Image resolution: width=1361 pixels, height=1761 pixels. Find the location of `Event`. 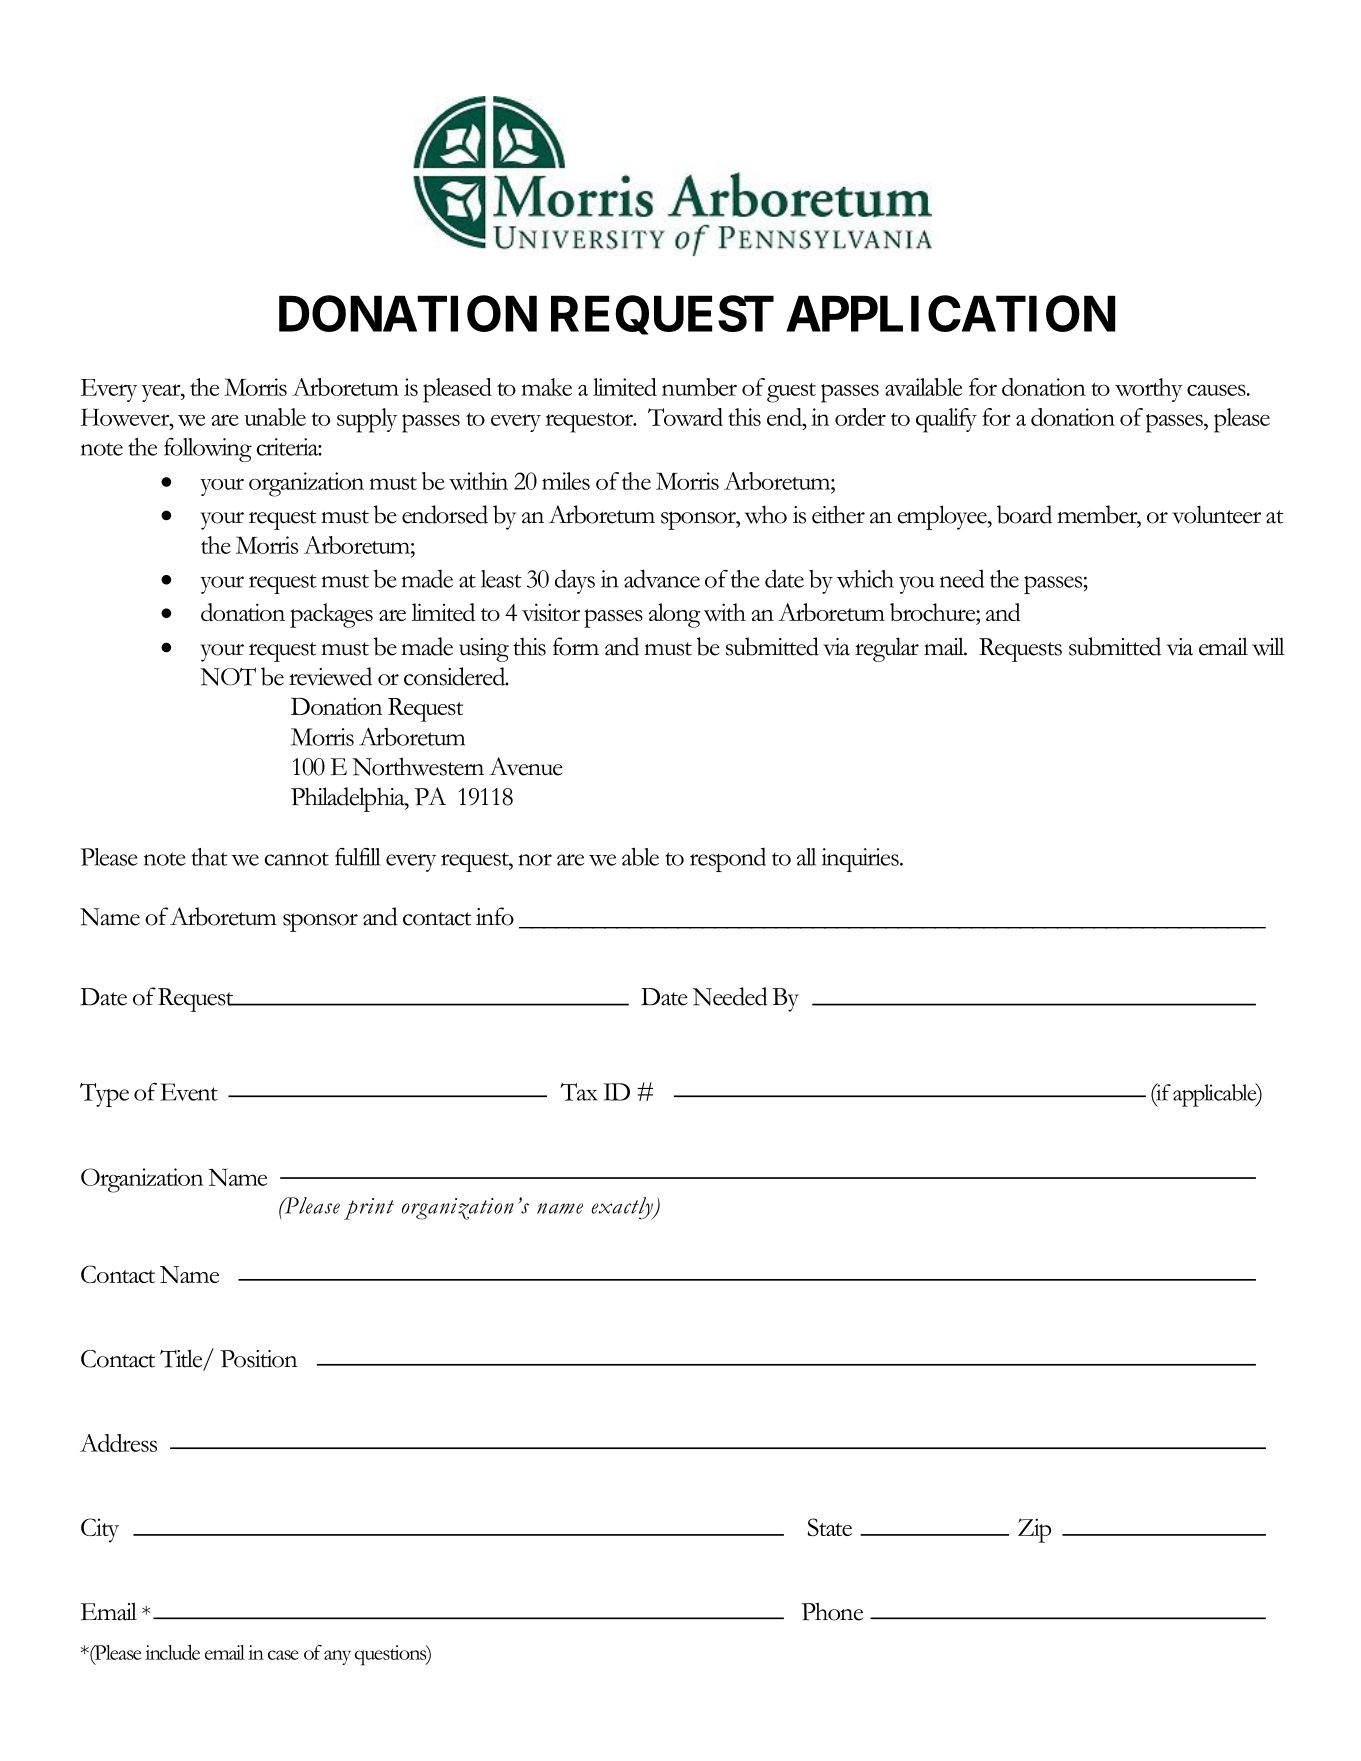

Event is located at coordinates (189, 1092).
